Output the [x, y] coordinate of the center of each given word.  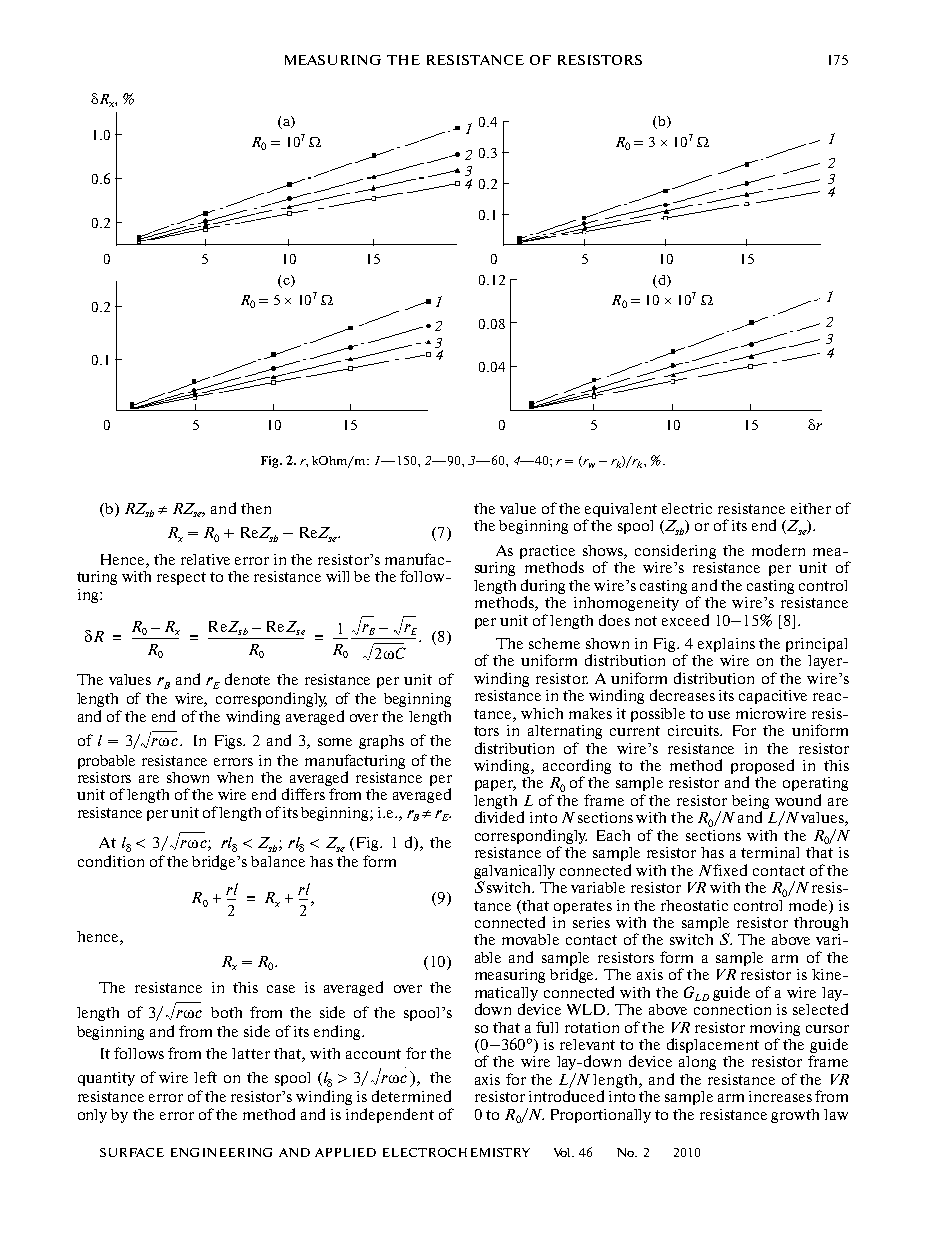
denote [247, 679]
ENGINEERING [221, 1152]
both [226, 1012]
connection [732, 1009]
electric [687, 508]
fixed [730, 870]
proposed [762, 766]
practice [547, 552]
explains [726, 645]
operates [583, 907]
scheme [554, 643]
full [547, 1027]
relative [205, 559]
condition [111, 861]
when [235, 777]
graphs [381, 742]
